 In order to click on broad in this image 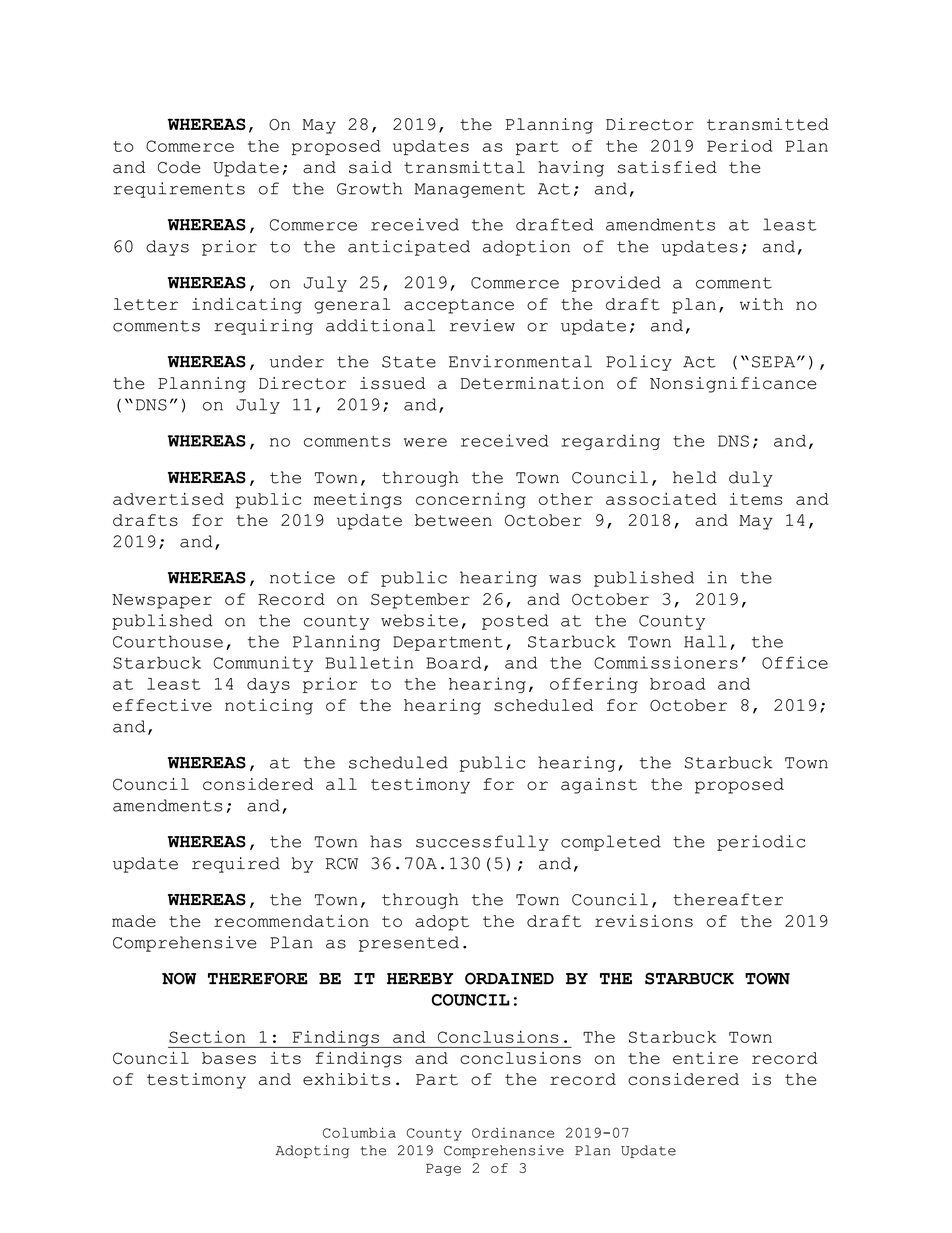, I will do `click(677, 684)`.
